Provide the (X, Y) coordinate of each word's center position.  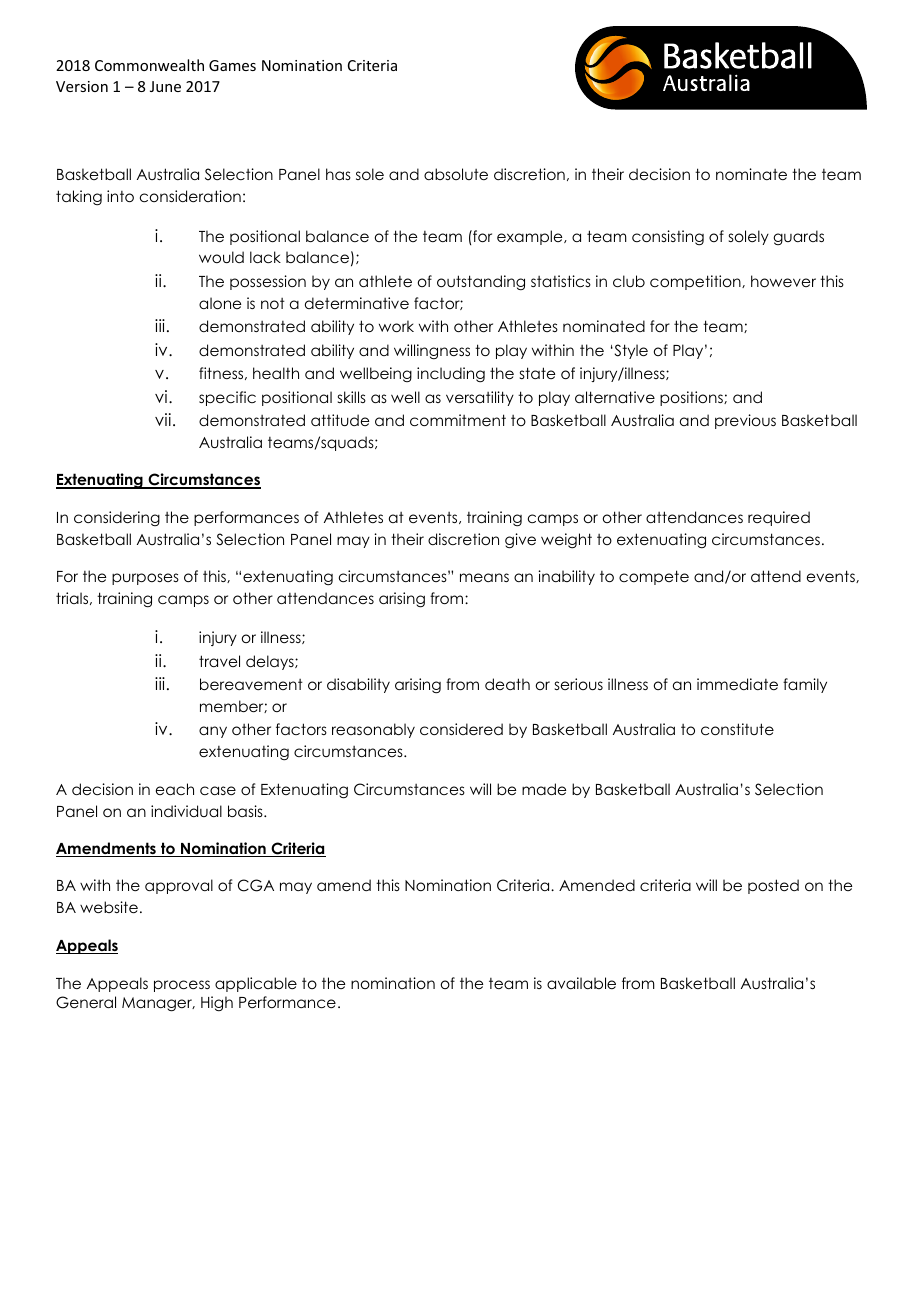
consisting (668, 238)
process (182, 986)
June (165, 86)
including (451, 375)
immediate (737, 684)
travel (219, 661)
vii (163, 419)
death (507, 684)
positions (692, 398)
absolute (456, 174)
